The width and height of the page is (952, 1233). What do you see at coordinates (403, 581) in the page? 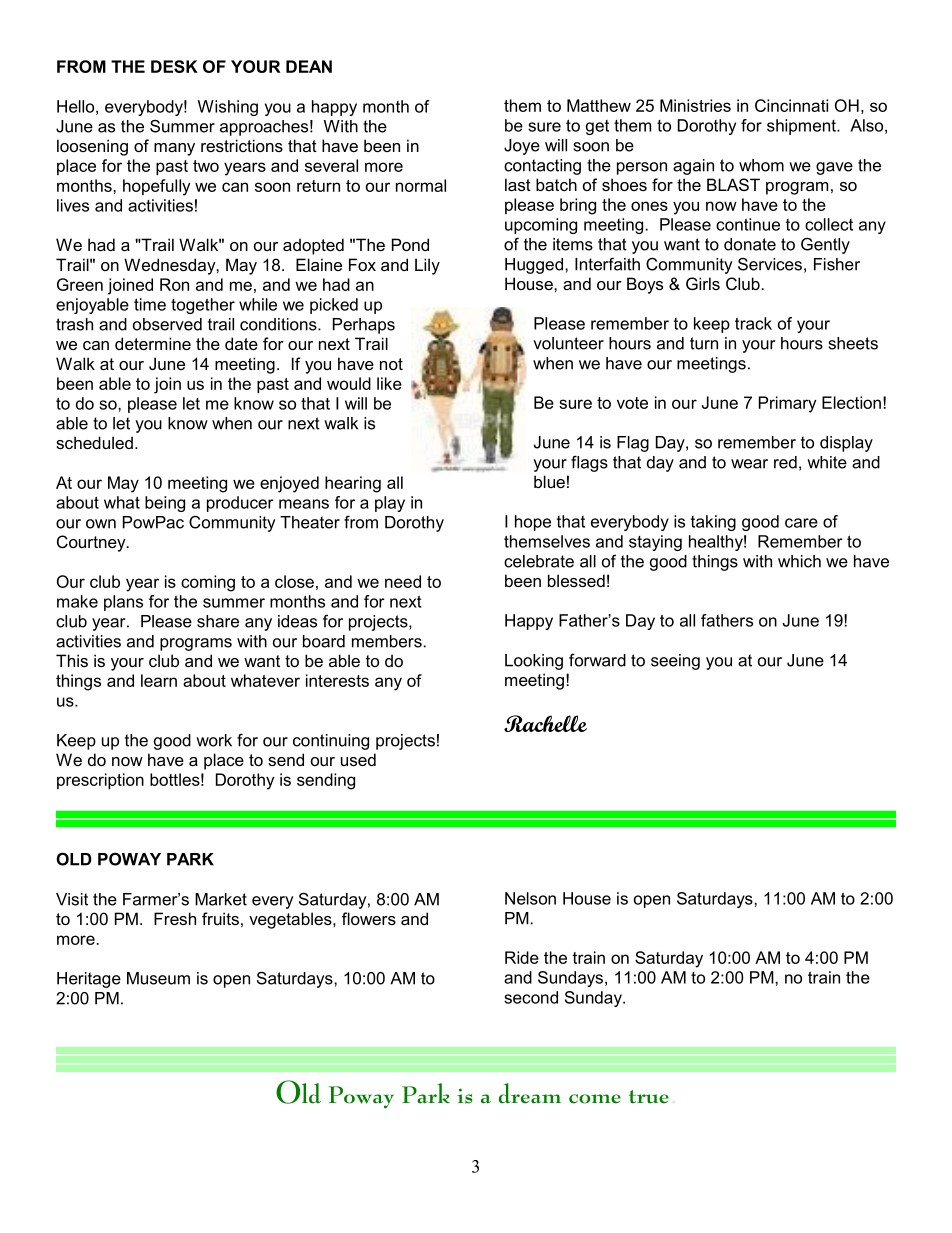
I see `need` at bounding box center [403, 581].
